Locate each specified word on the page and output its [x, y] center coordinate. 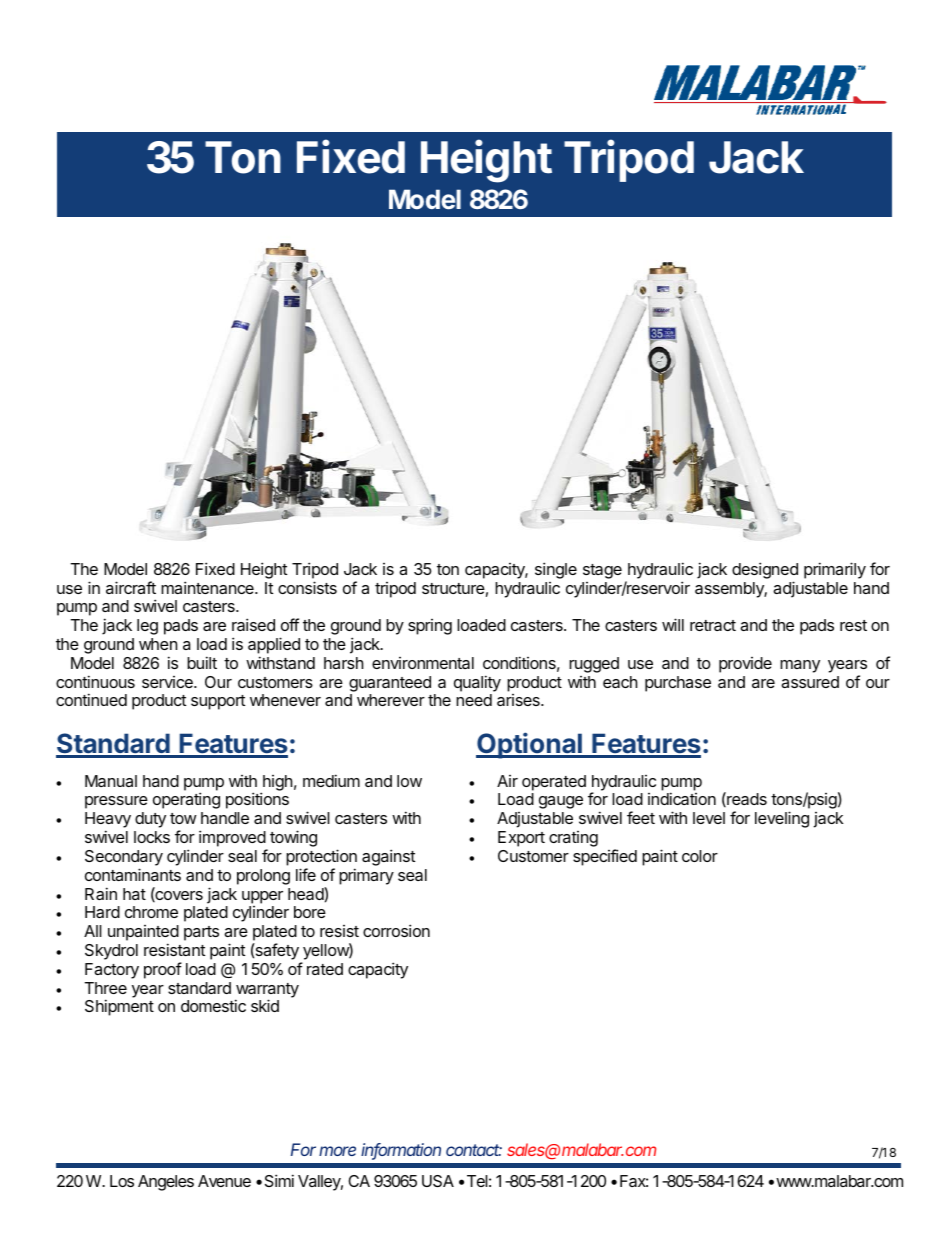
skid [265, 1005]
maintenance [208, 587]
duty [150, 820]
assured [810, 682]
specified [605, 857]
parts [201, 933]
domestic [213, 1005]
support [218, 702]
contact [474, 1150]
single [556, 570]
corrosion [396, 930]
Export [521, 839]
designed [765, 570]
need [474, 700]
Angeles [166, 1183]
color [700, 856]
